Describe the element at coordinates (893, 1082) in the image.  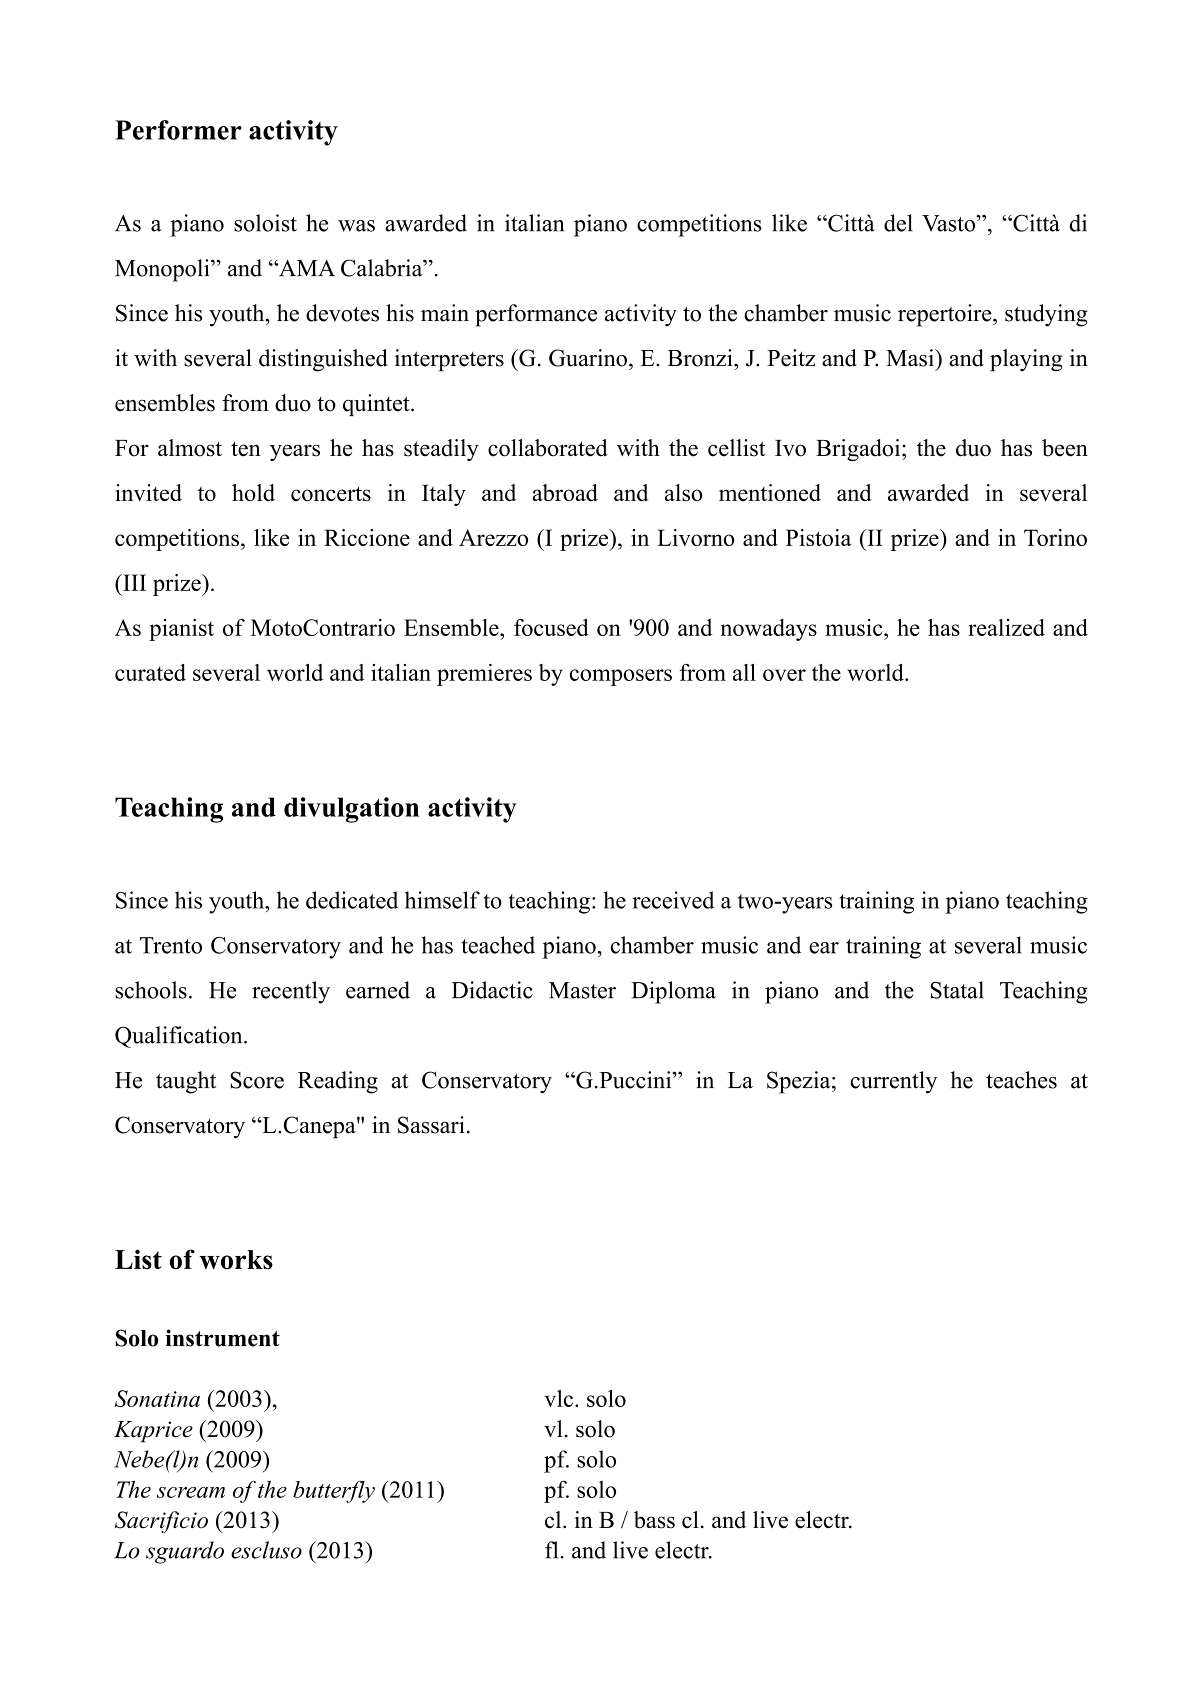
I see `currently` at that location.
